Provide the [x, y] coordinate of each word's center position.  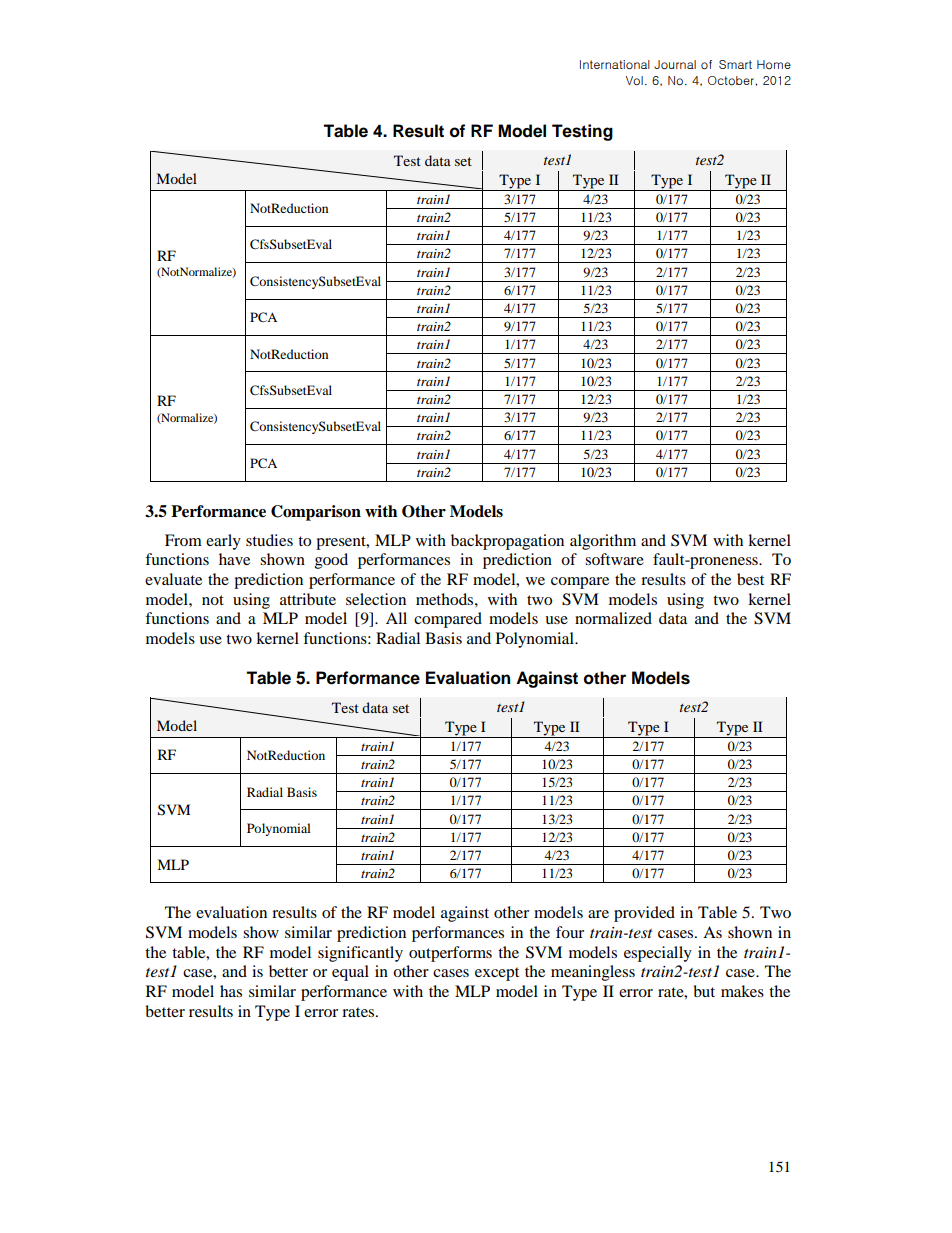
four [570, 932]
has [231, 991]
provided [644, 914]
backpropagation [507, 542]
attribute [308, 599]
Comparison [316, 513]
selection [376, 599]
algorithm [603, 542]
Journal [675, 65]
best [750, 579]
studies [269, 540]
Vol [634, 80]
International [615, 65]
